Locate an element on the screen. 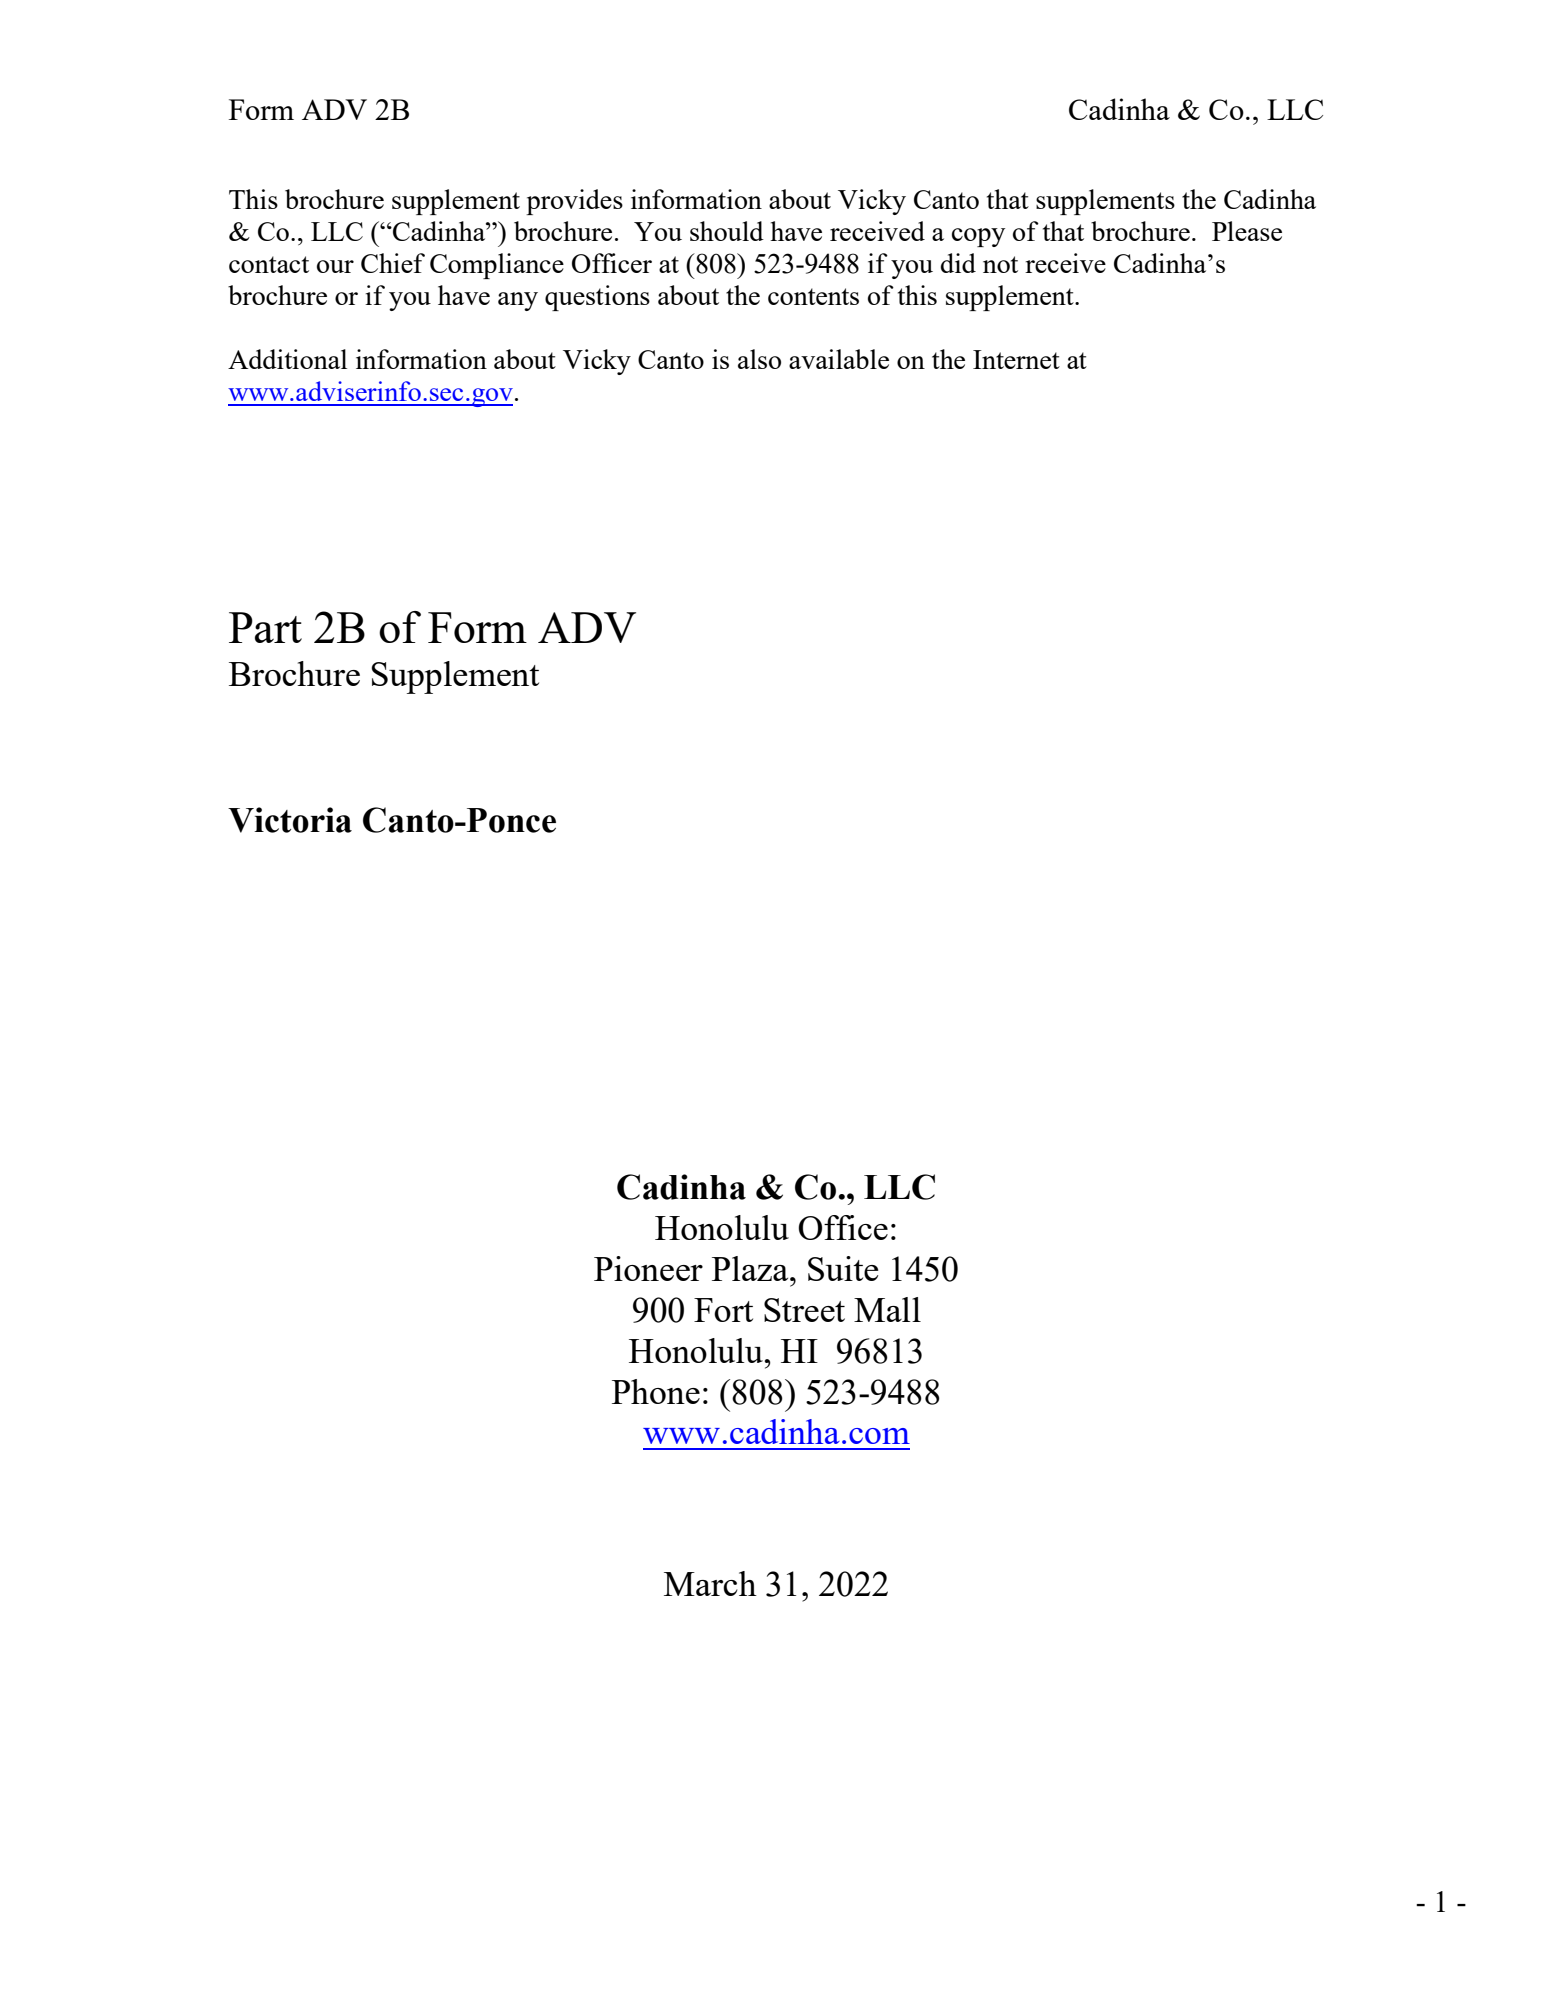 The image size is (1553, 2010). Plaza is located at coordinates (751, 1268).
